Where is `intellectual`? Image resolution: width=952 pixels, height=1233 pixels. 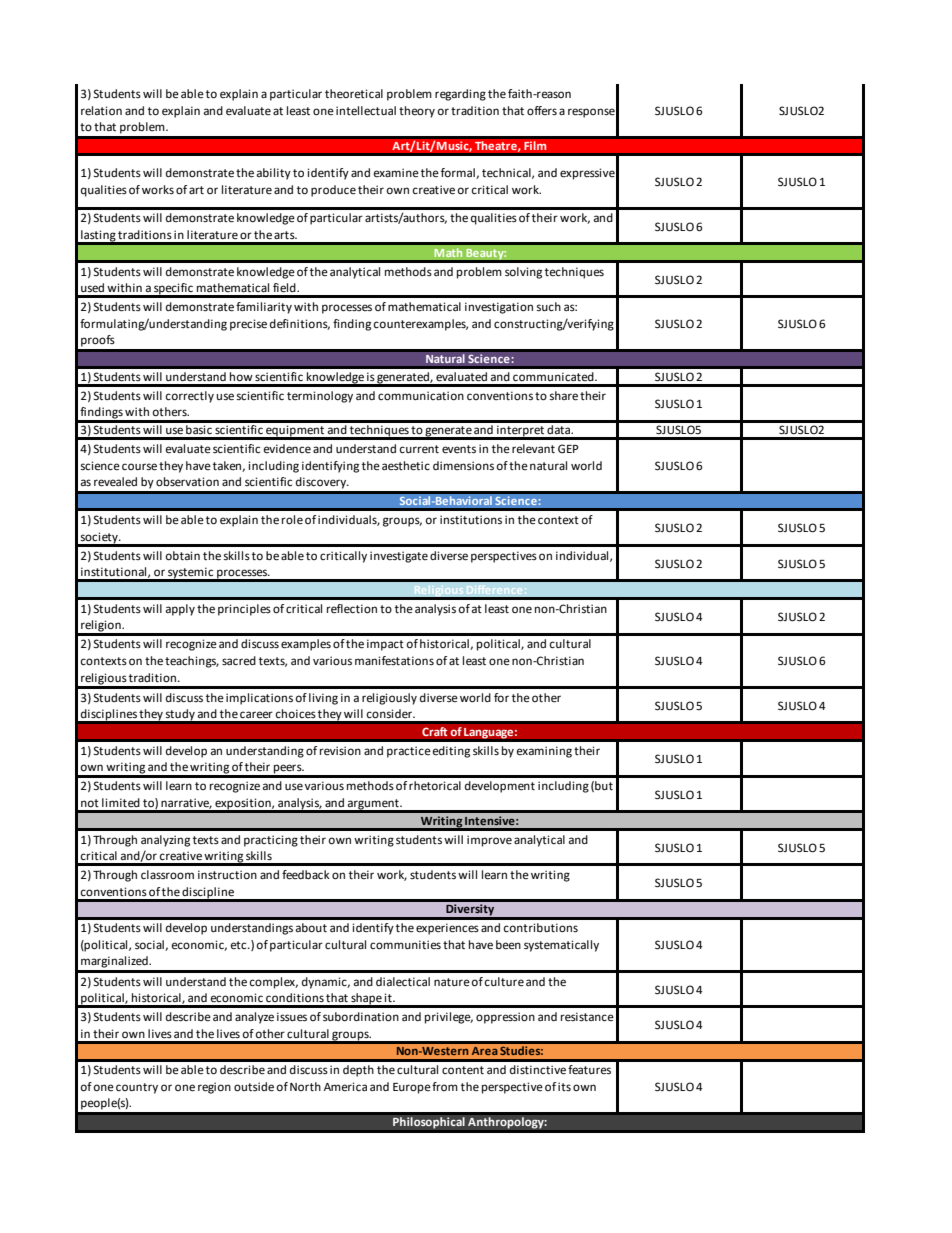 intellectual is located at coordinates (366, 111).
